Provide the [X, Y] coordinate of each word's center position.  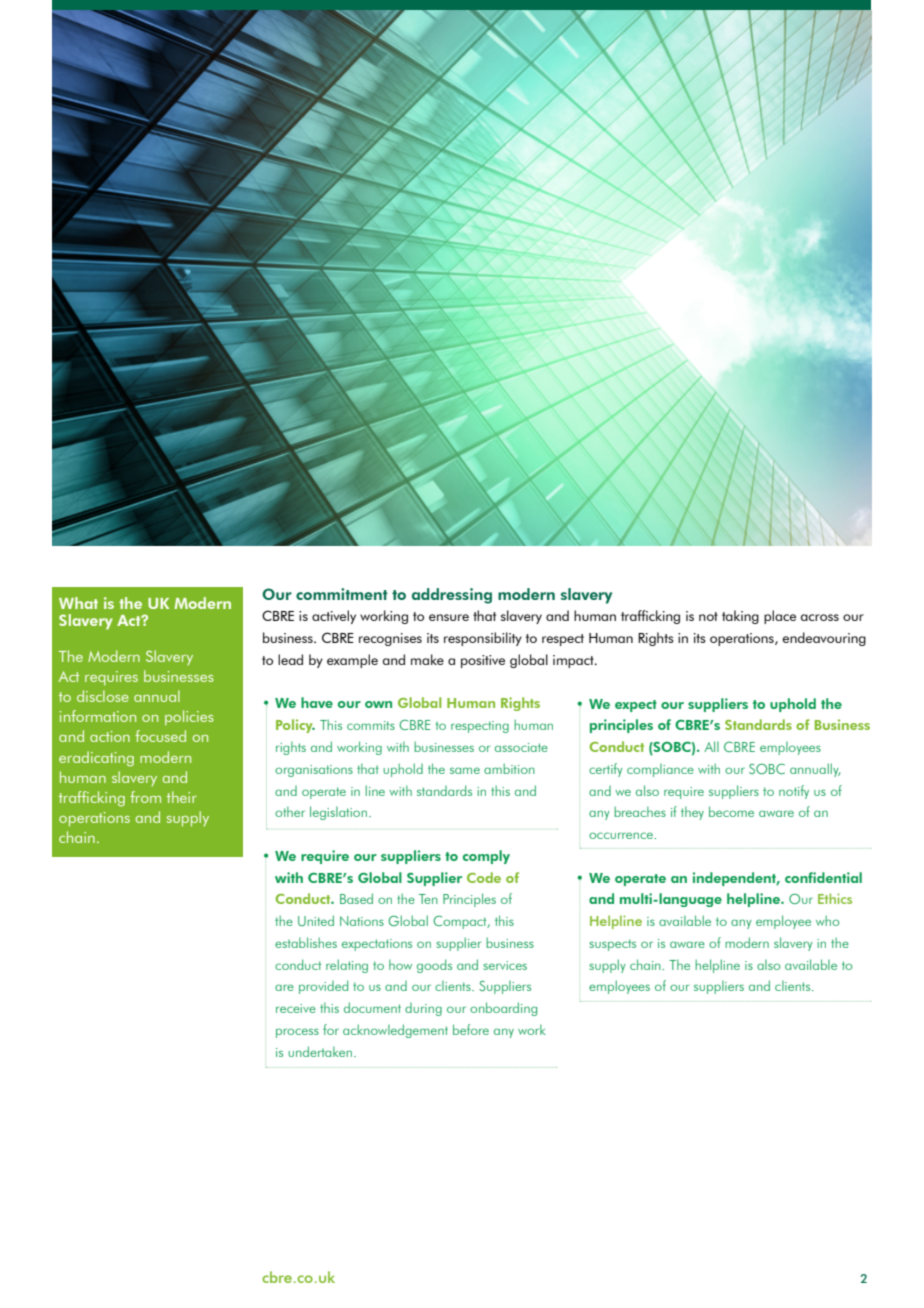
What [78, 603]
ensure [449, 617]
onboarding [503, 1009]
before [471, 1029]
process [297, 1033]
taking [740, 617]
